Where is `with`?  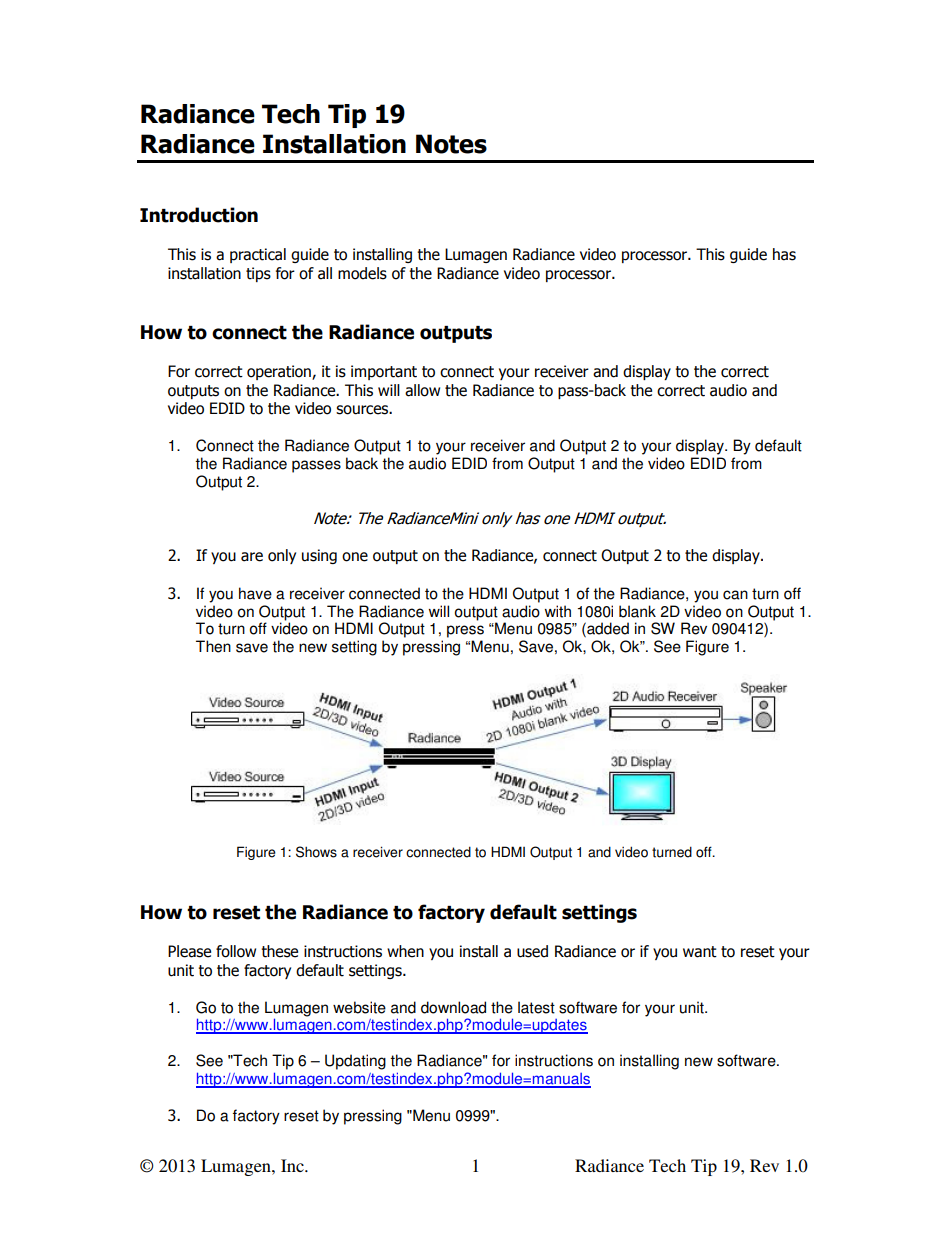 with is located at coordinates (558, 611).
